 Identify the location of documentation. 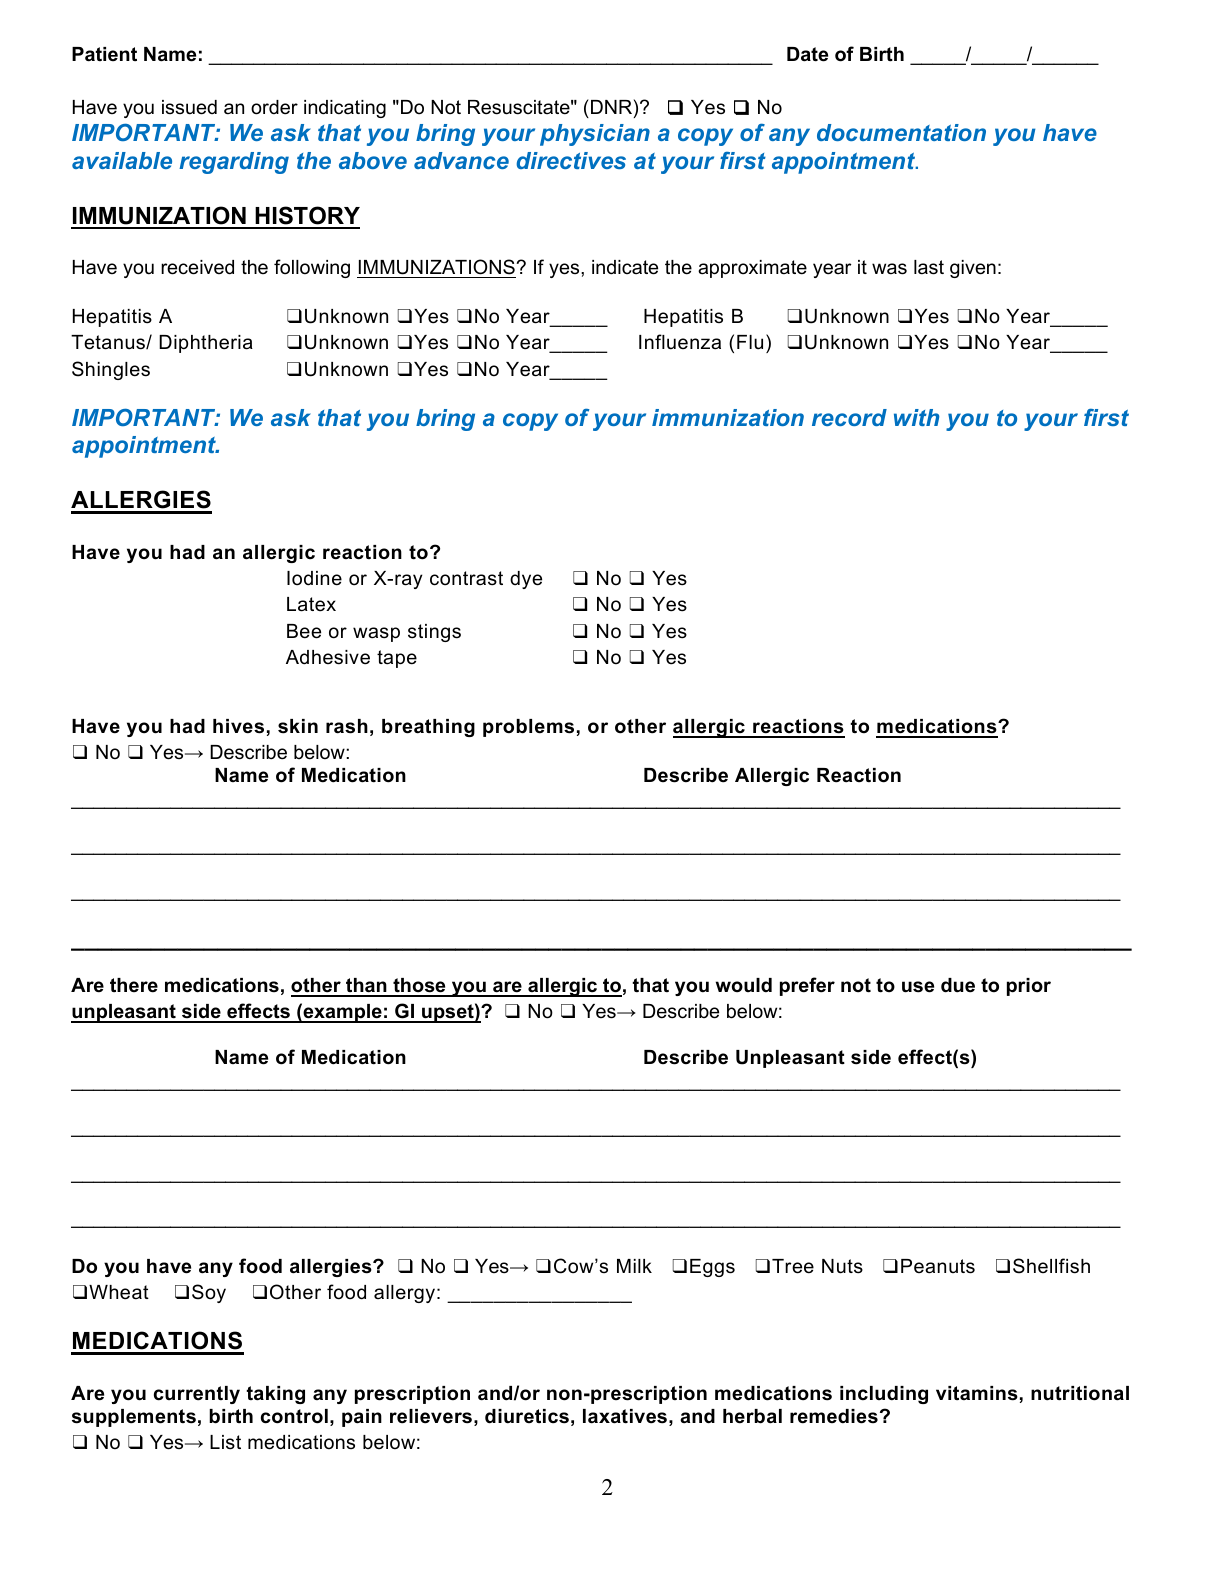
(901, 132).
